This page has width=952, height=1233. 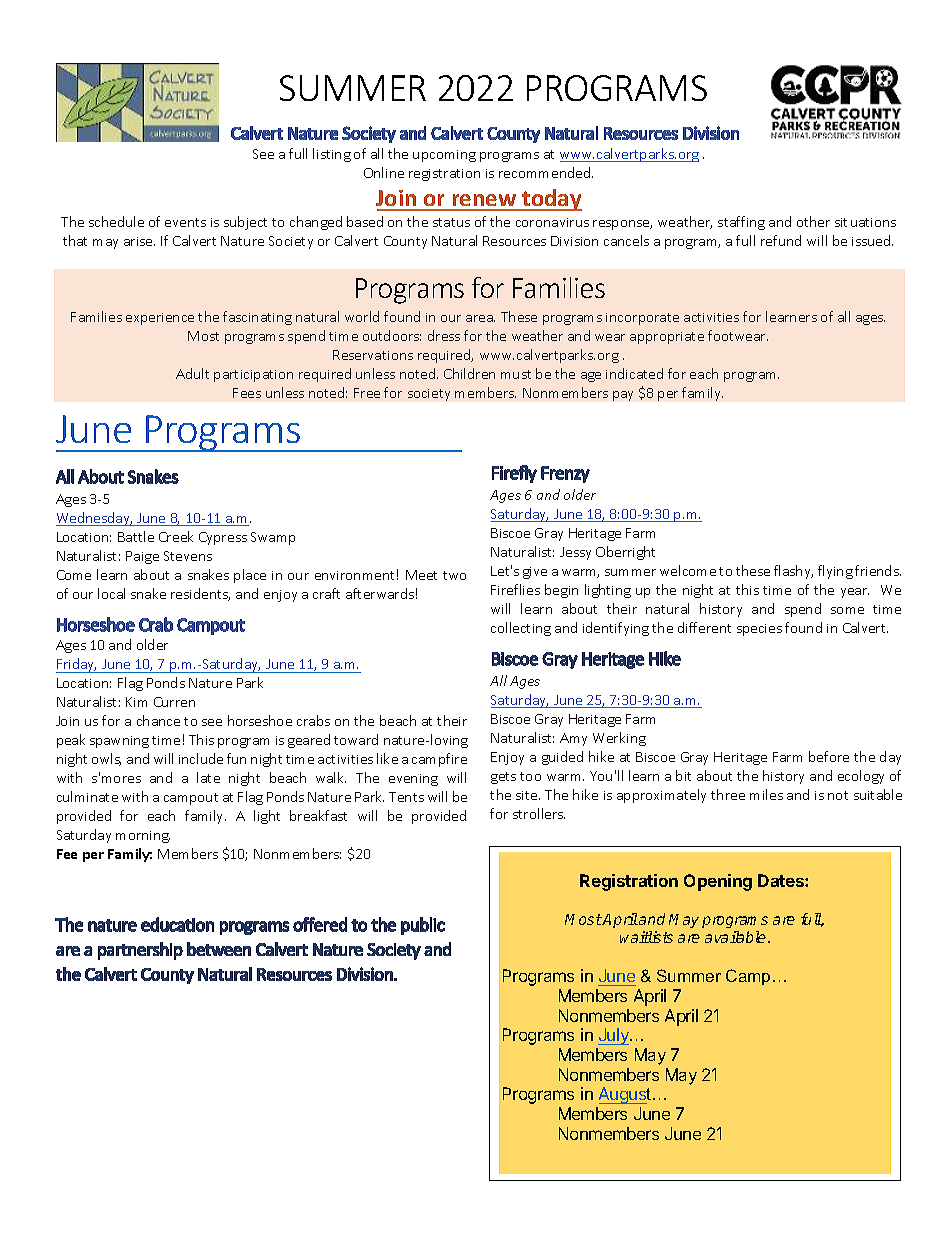 I want to click on Adult, so click(x=192, y=373).
